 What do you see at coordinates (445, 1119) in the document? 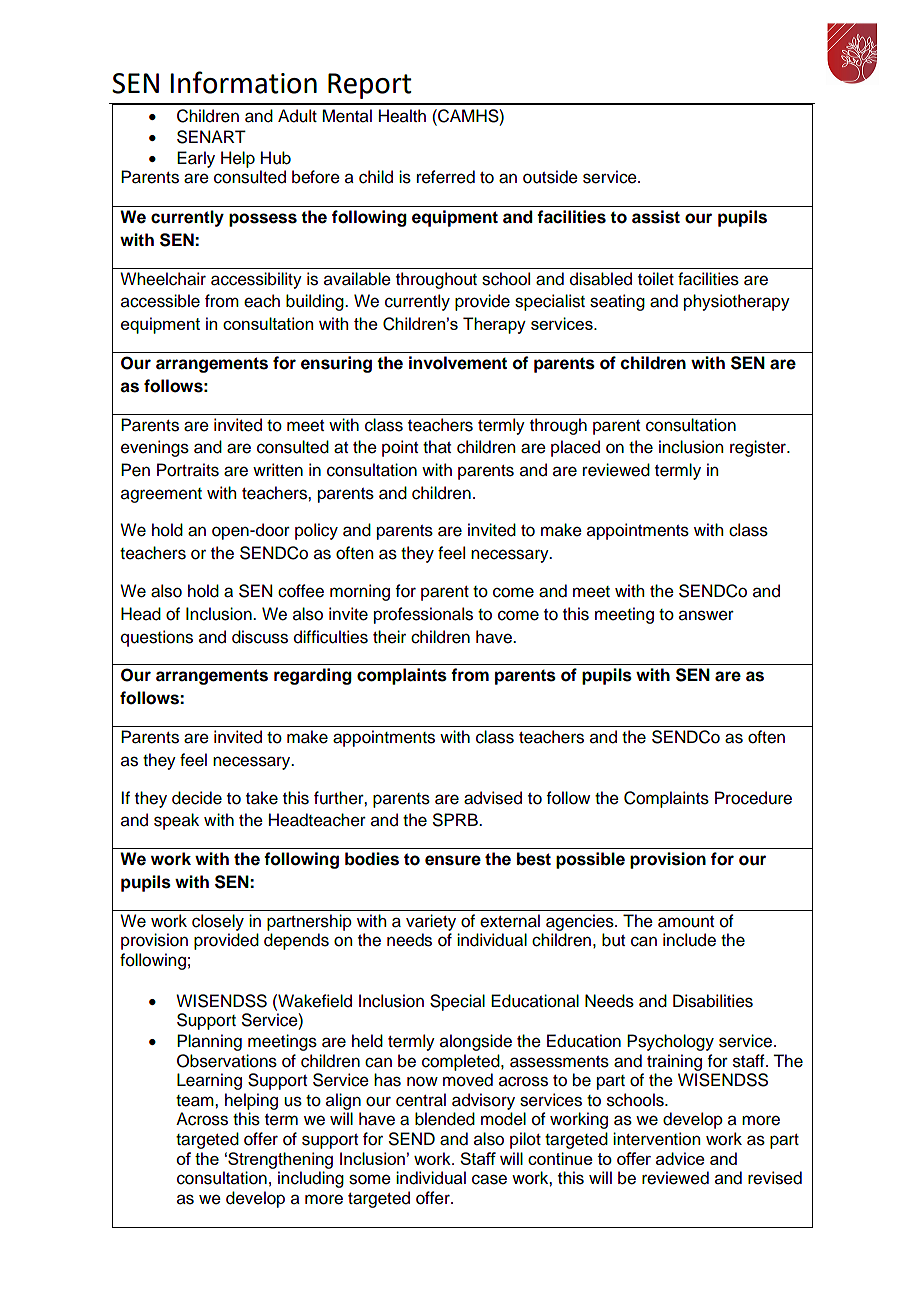
I see `blended` at bounding box center [445, 1119].
